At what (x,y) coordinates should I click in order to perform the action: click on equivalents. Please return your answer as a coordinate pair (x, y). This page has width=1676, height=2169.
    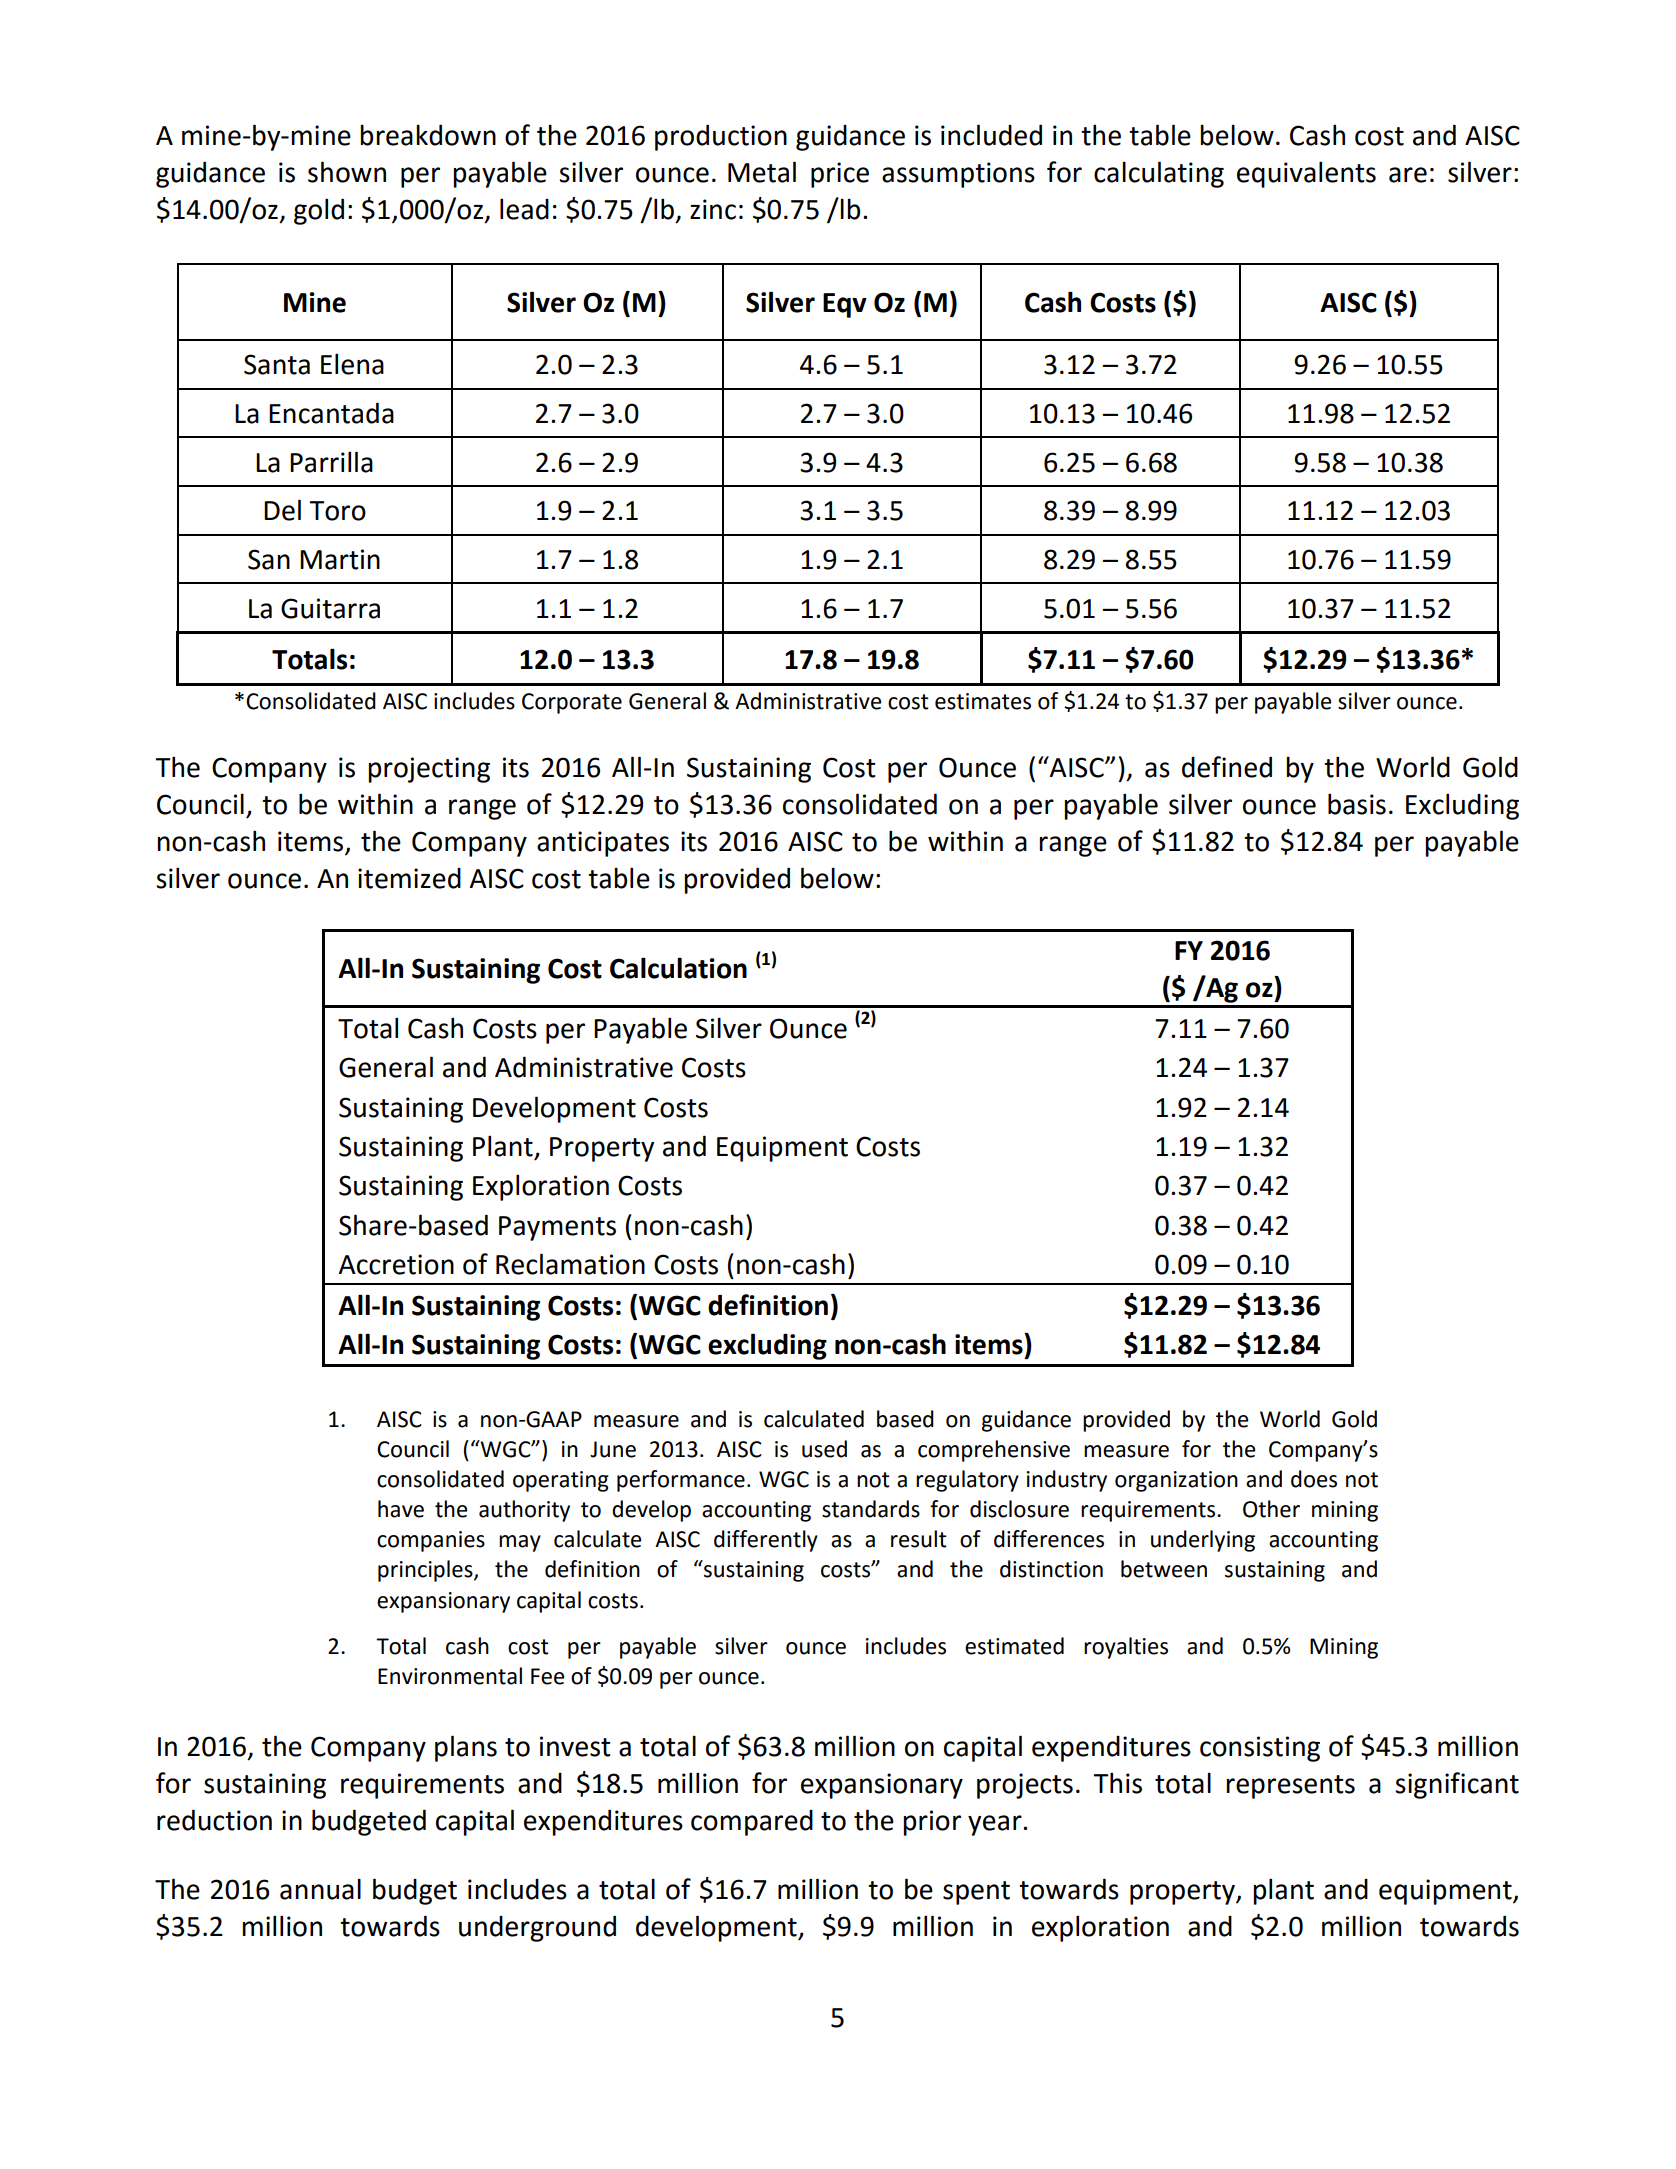
    Looking at the image, I should click on (1306, 174).
